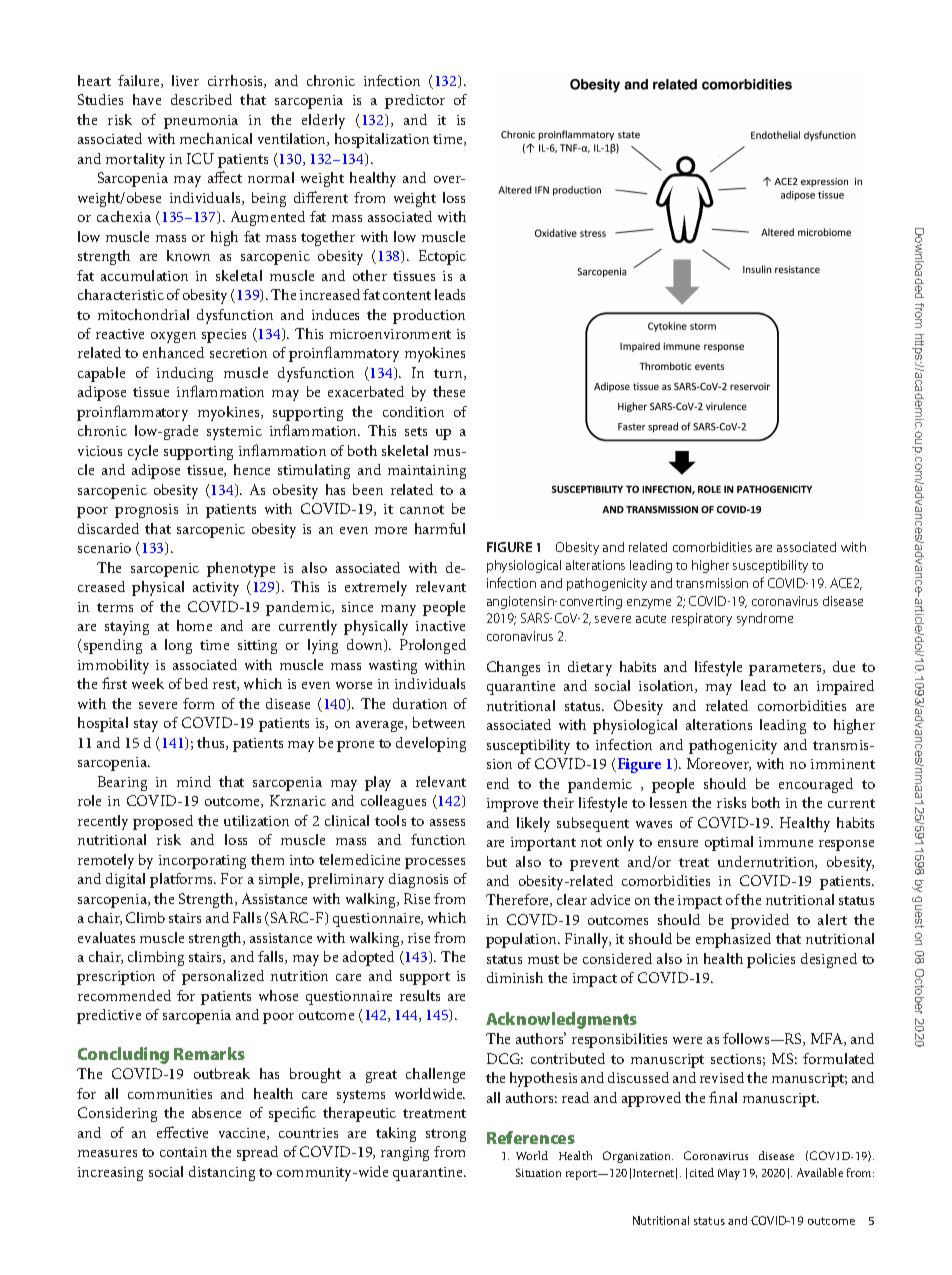  Describe the element at coordinates (449, 374) in the image. I see `turn` at that location.
